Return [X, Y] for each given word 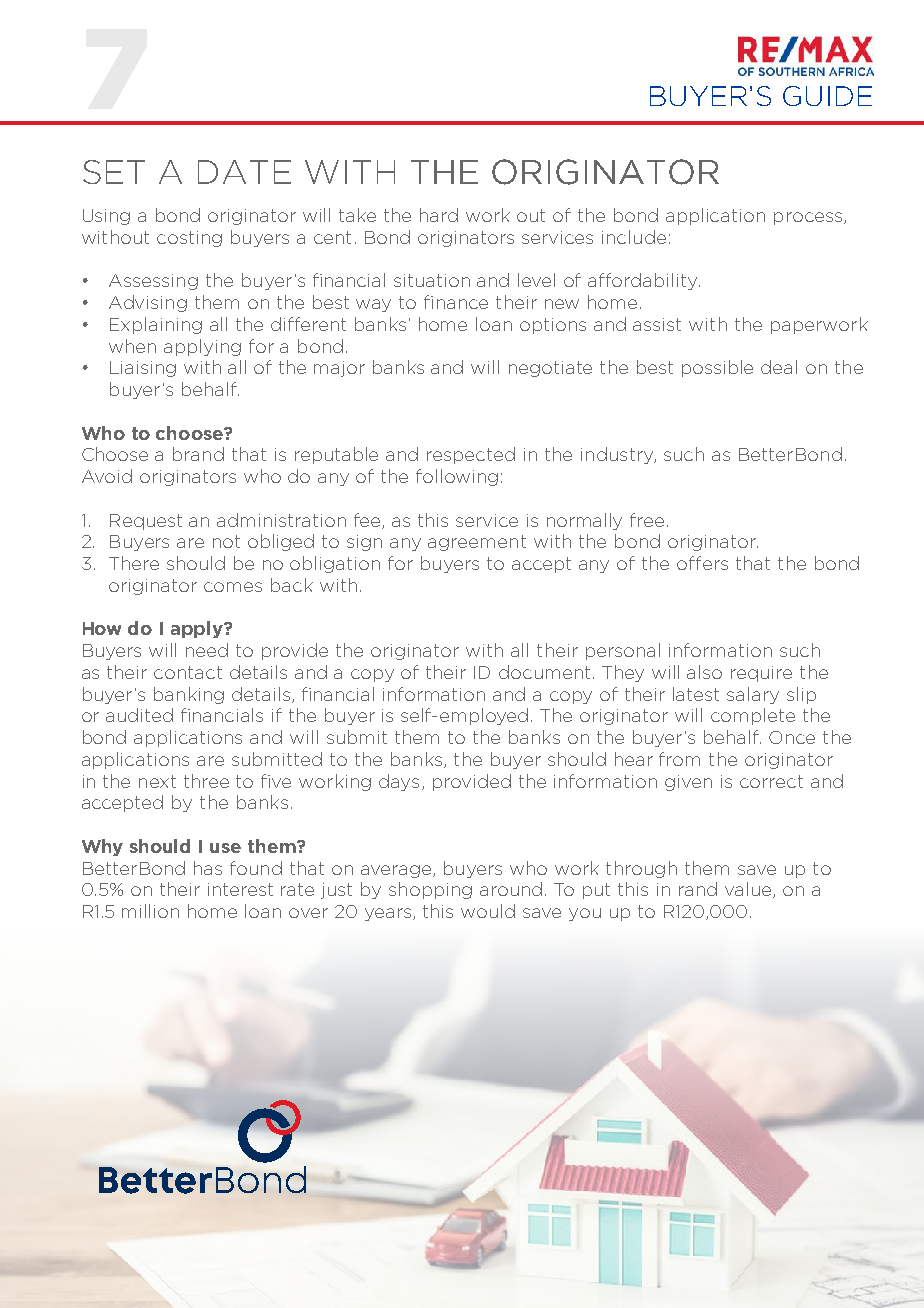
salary [753, 695]
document [544, 672]
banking [189, 695]
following [457, 477]
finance [456, 302]
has [208, 868]
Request [146, 522]
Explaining [156, 325]
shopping [430, 890]
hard [439, 215]
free [647, 520]
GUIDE [827, 96]
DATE [244, 172]
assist [657, 324]
